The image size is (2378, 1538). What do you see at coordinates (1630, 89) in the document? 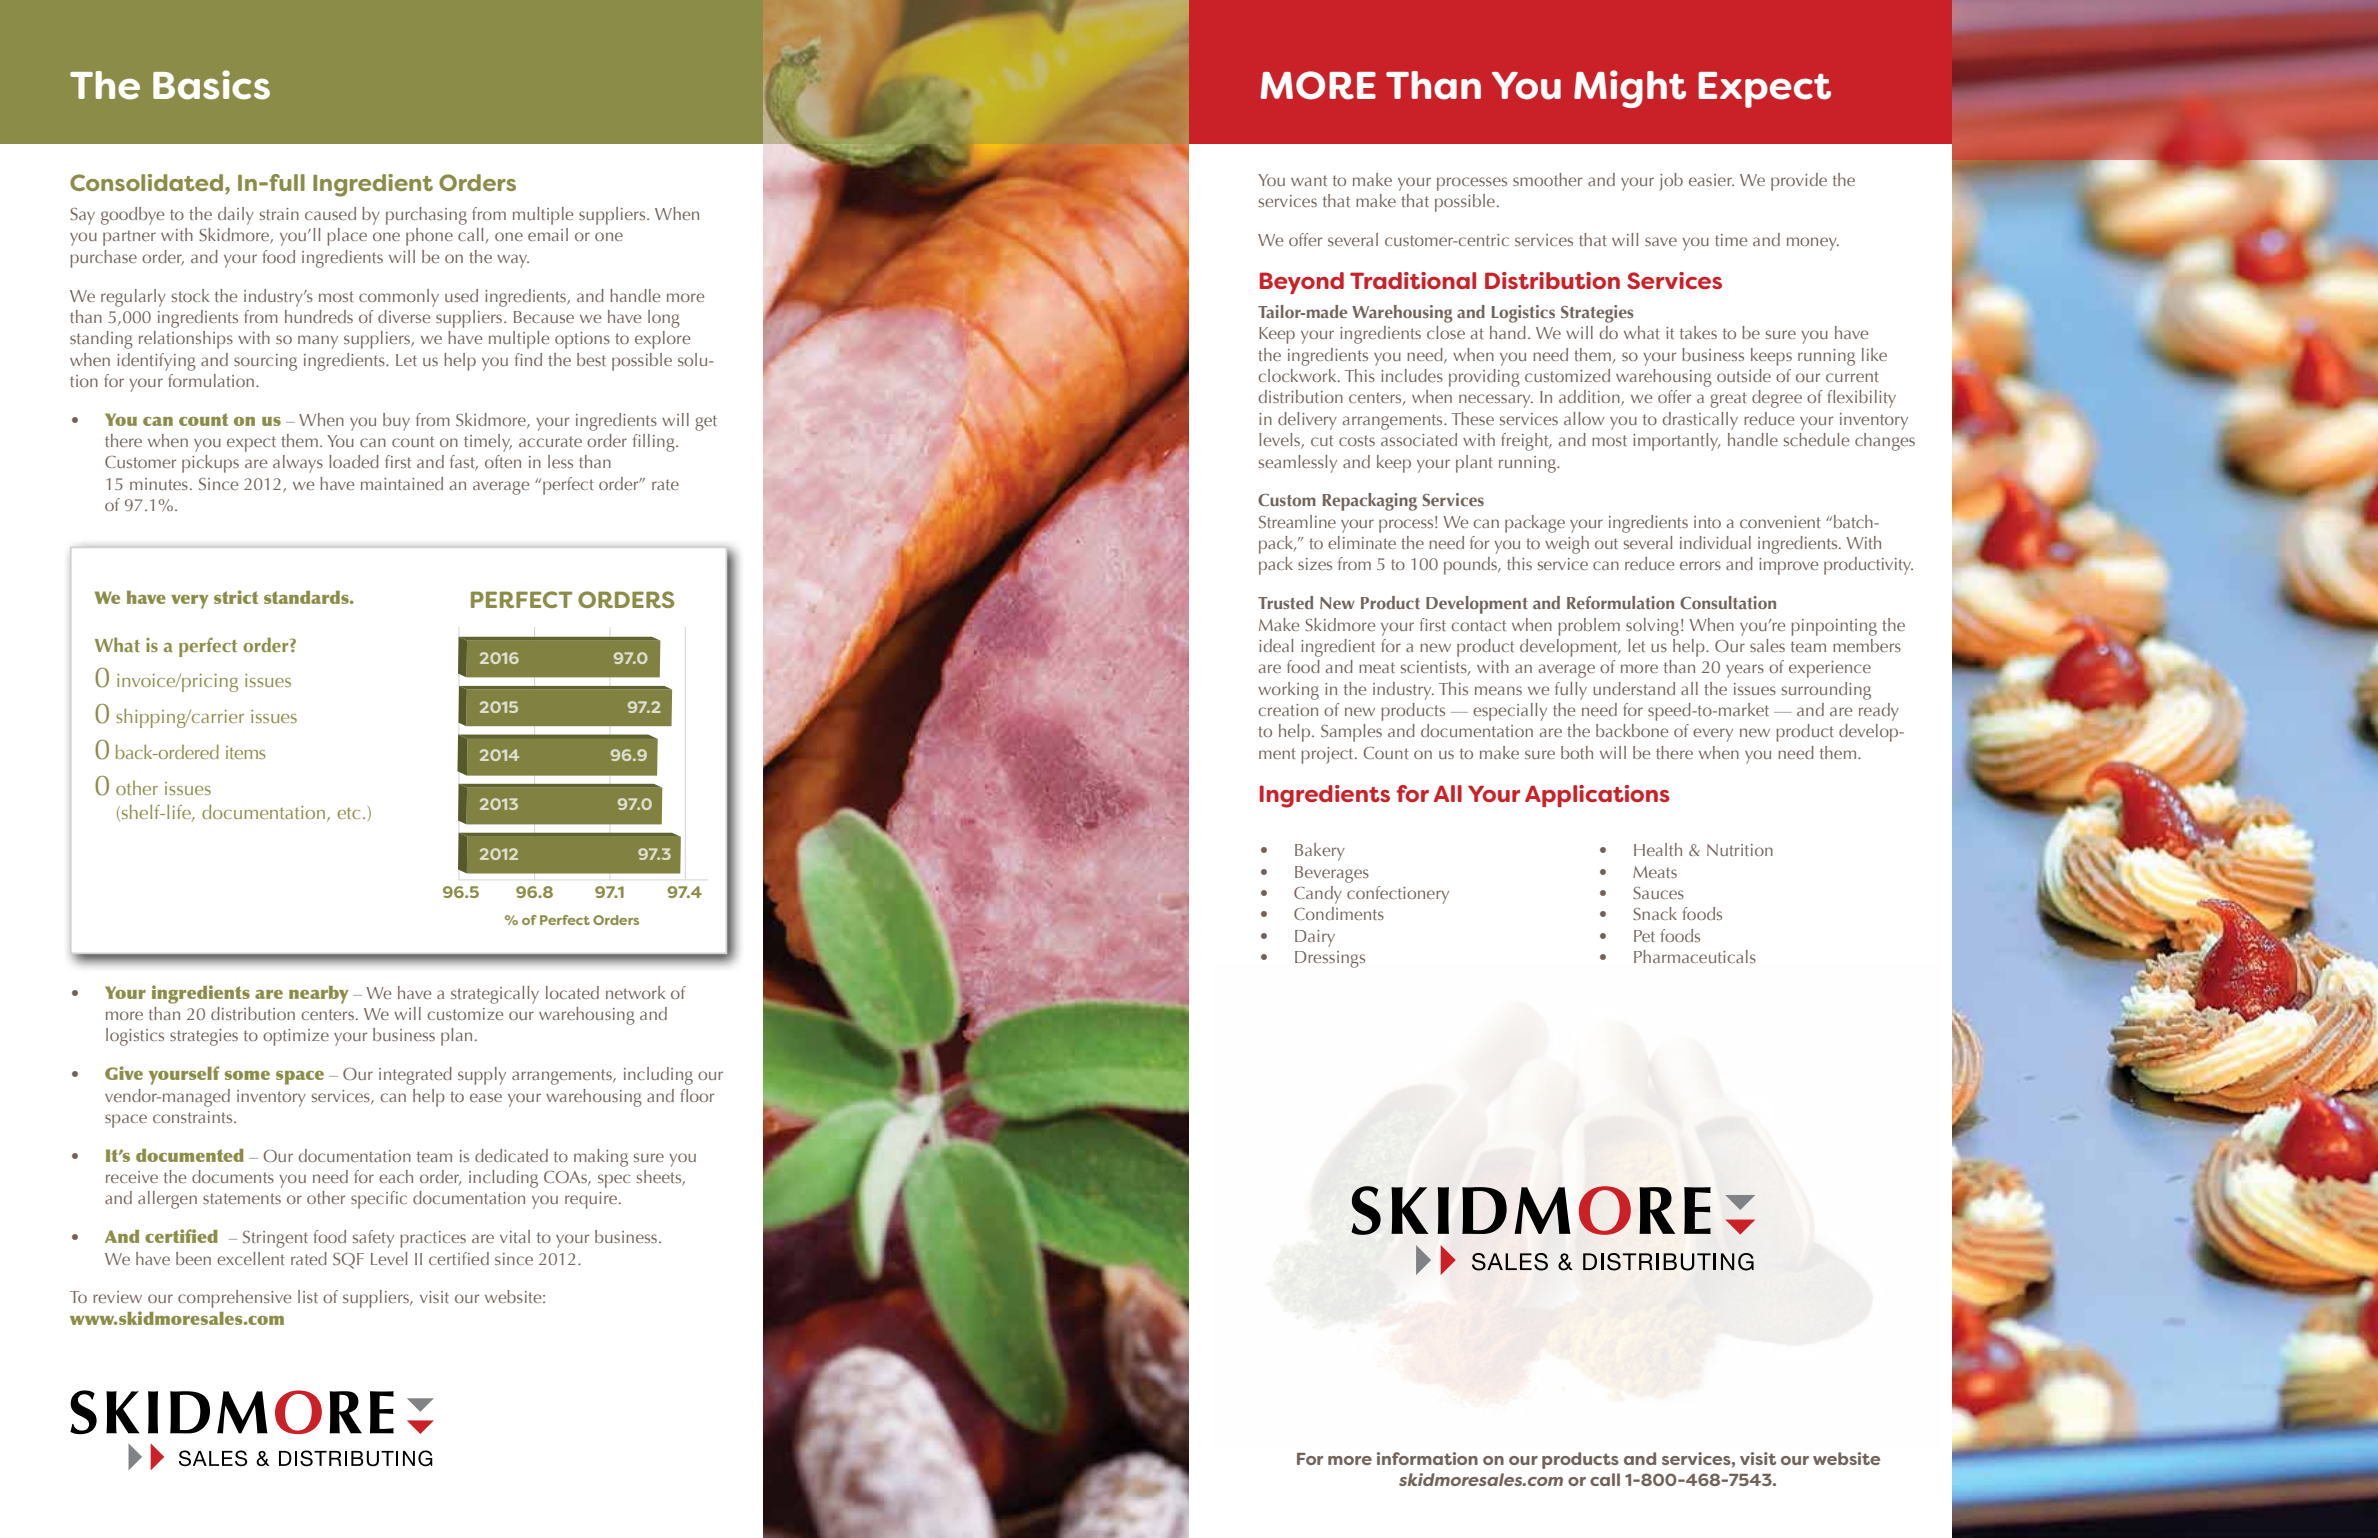
I see `Might` at bounding box center [1630, 89].
